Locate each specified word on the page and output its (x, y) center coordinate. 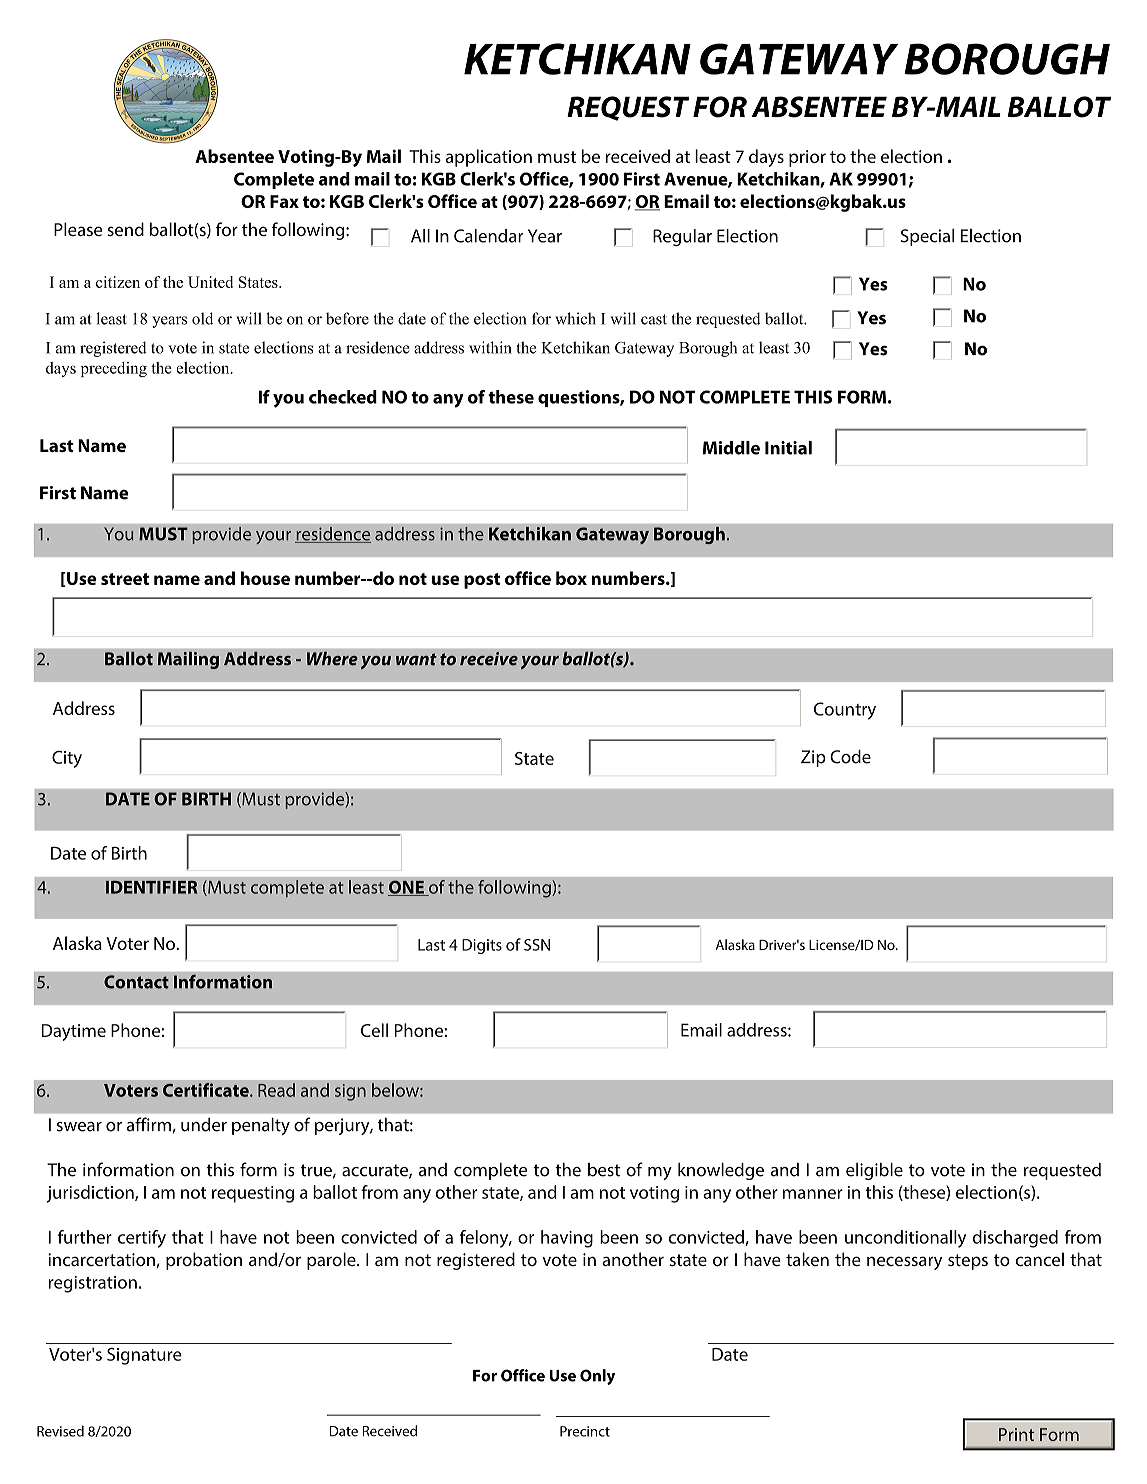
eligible (874, 1171)
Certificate (207, 1090)
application (489, 158)
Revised (60, 1431)
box (571, 578)
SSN (537, 945)
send (125, 229)
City (67, 759)
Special (927, 237)
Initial (788, 448)
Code (850, 757)
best (604, 1170)
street (125, 579)
